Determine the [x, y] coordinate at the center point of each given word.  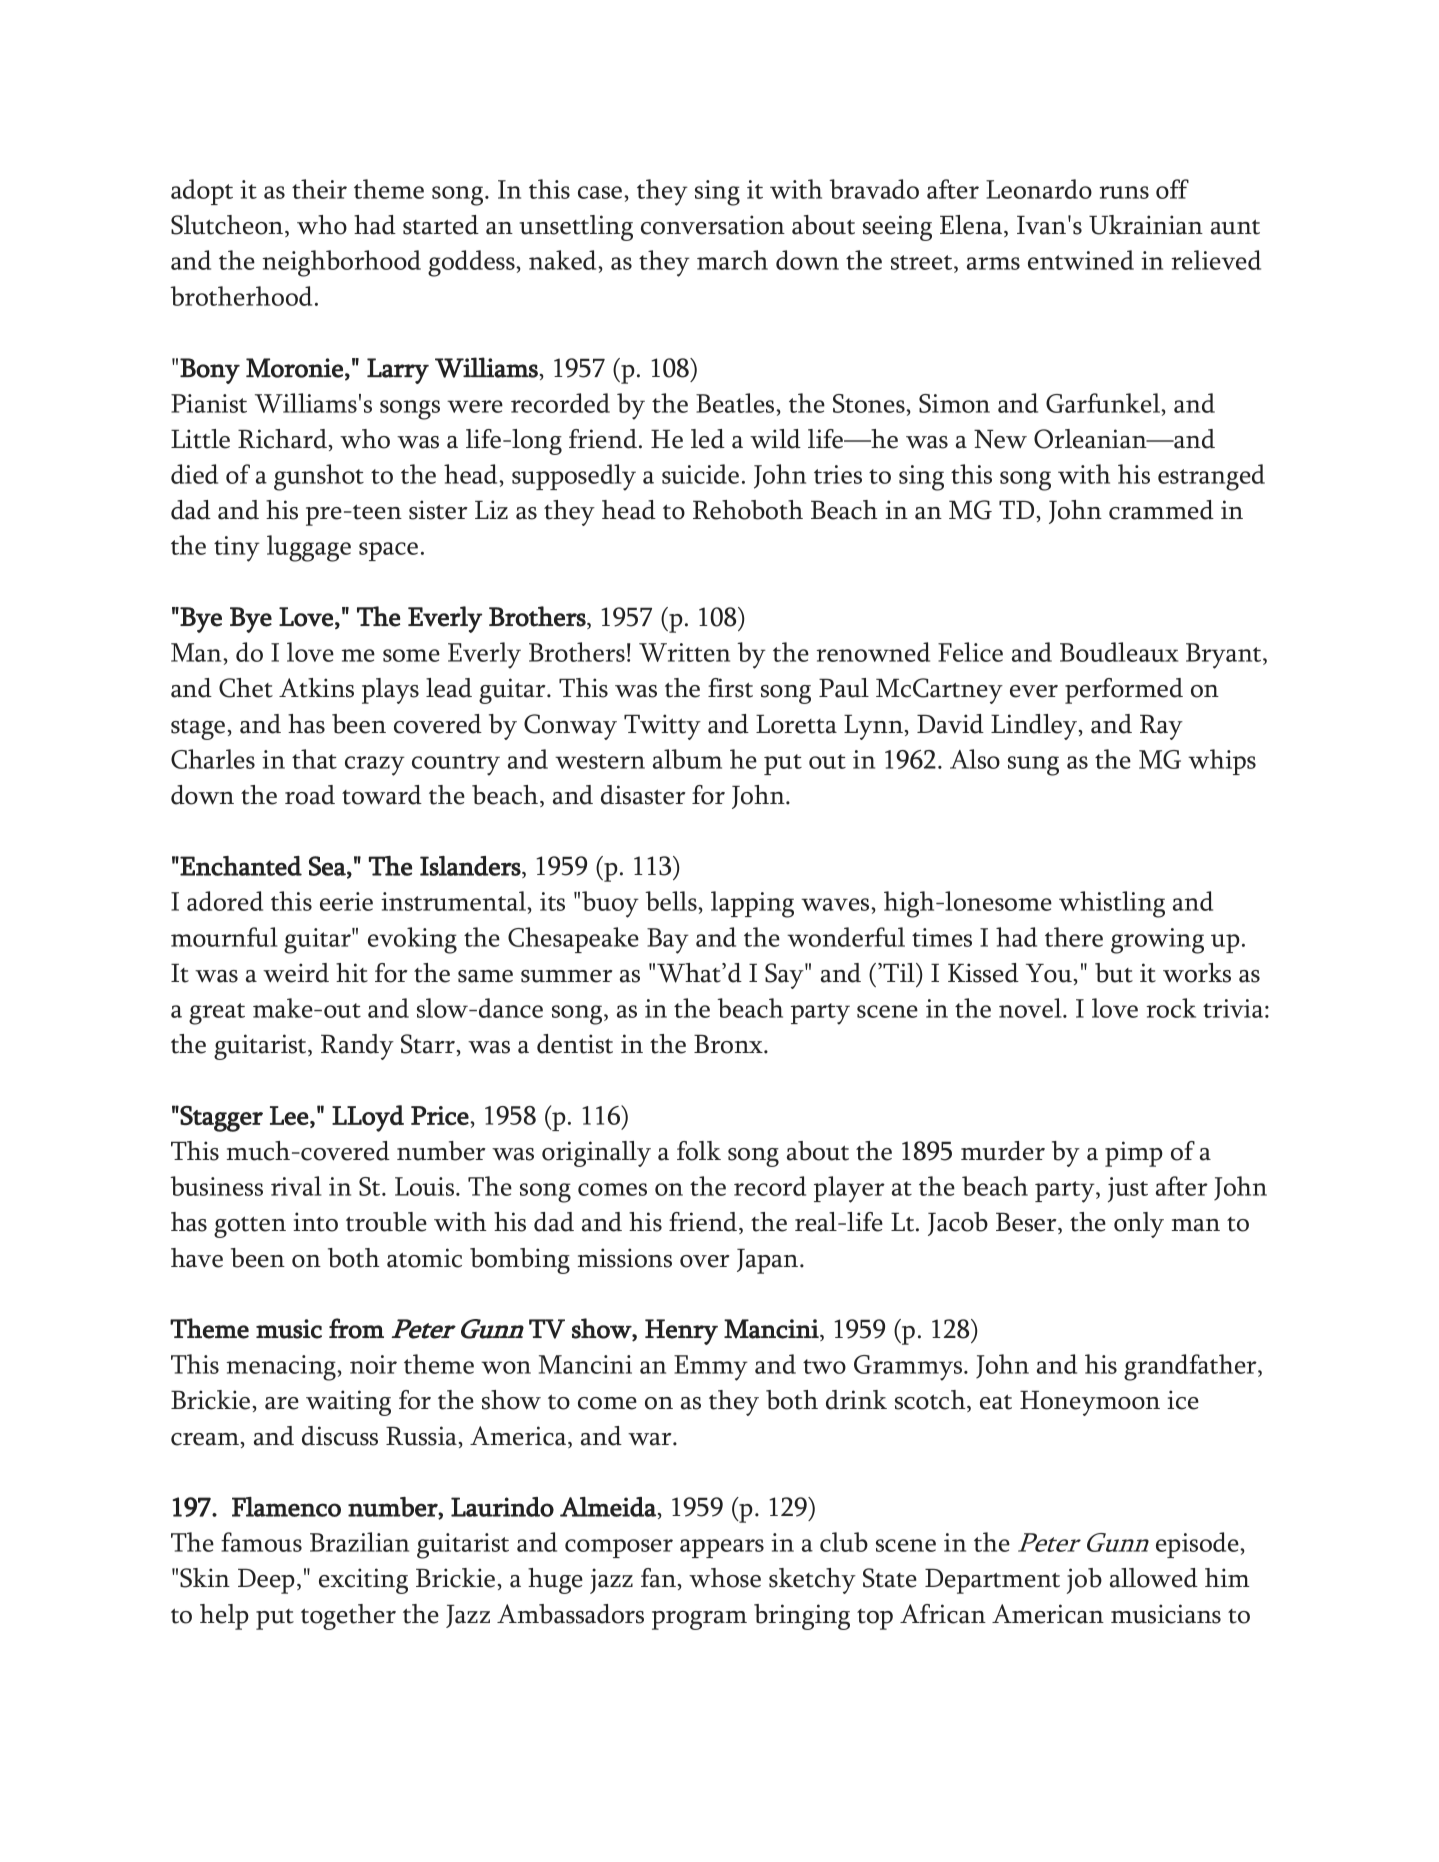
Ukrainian [1146, 225]
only [1139, 1225]
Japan [769, 1261]
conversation [713, 225]
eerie [346, 901]
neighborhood [341, 263]
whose [725, 1578]
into [315, 1222]
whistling [1112, 904]
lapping [752, 904]
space [388, 551]
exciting [363, 1581]
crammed [1161, 510]
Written [684, 652]
